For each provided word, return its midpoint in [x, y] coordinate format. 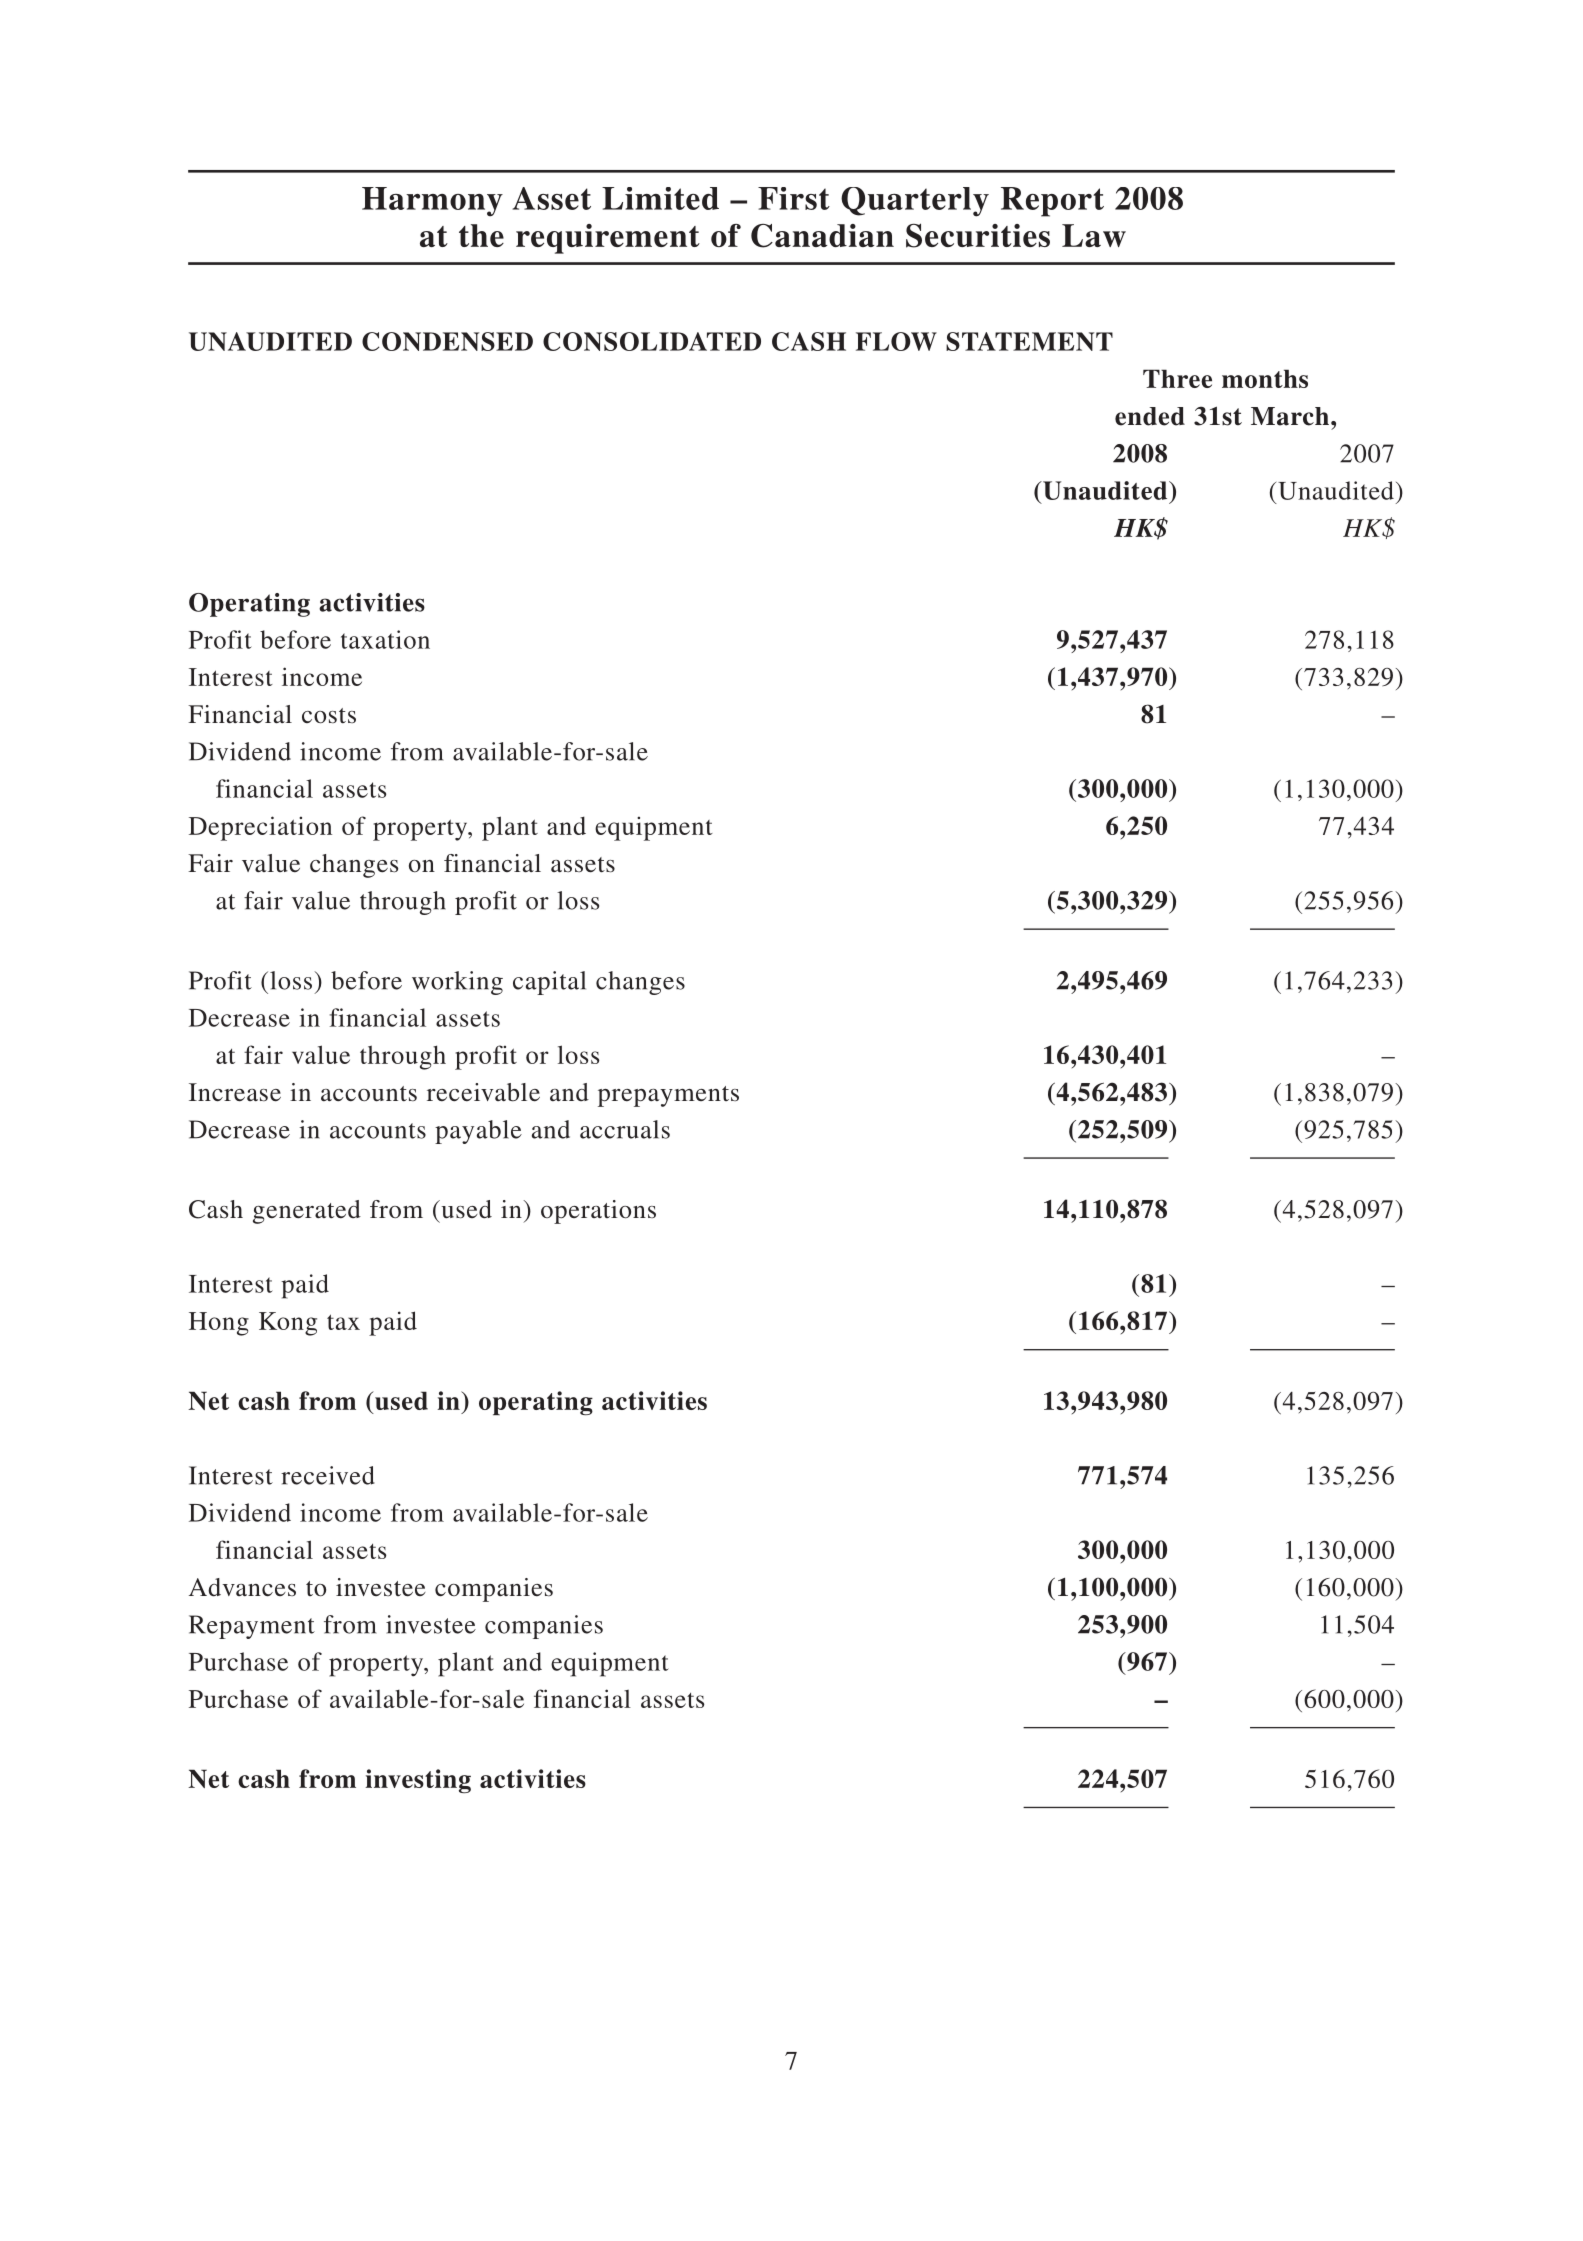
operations [598, 1212]
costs [329, 716]
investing [418, 1781]
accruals [625, 1129]
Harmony [432, 202]
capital [549, 983]
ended [1150, 416]
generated [307, 1212]
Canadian [822, 236]
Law [1094, 235]
